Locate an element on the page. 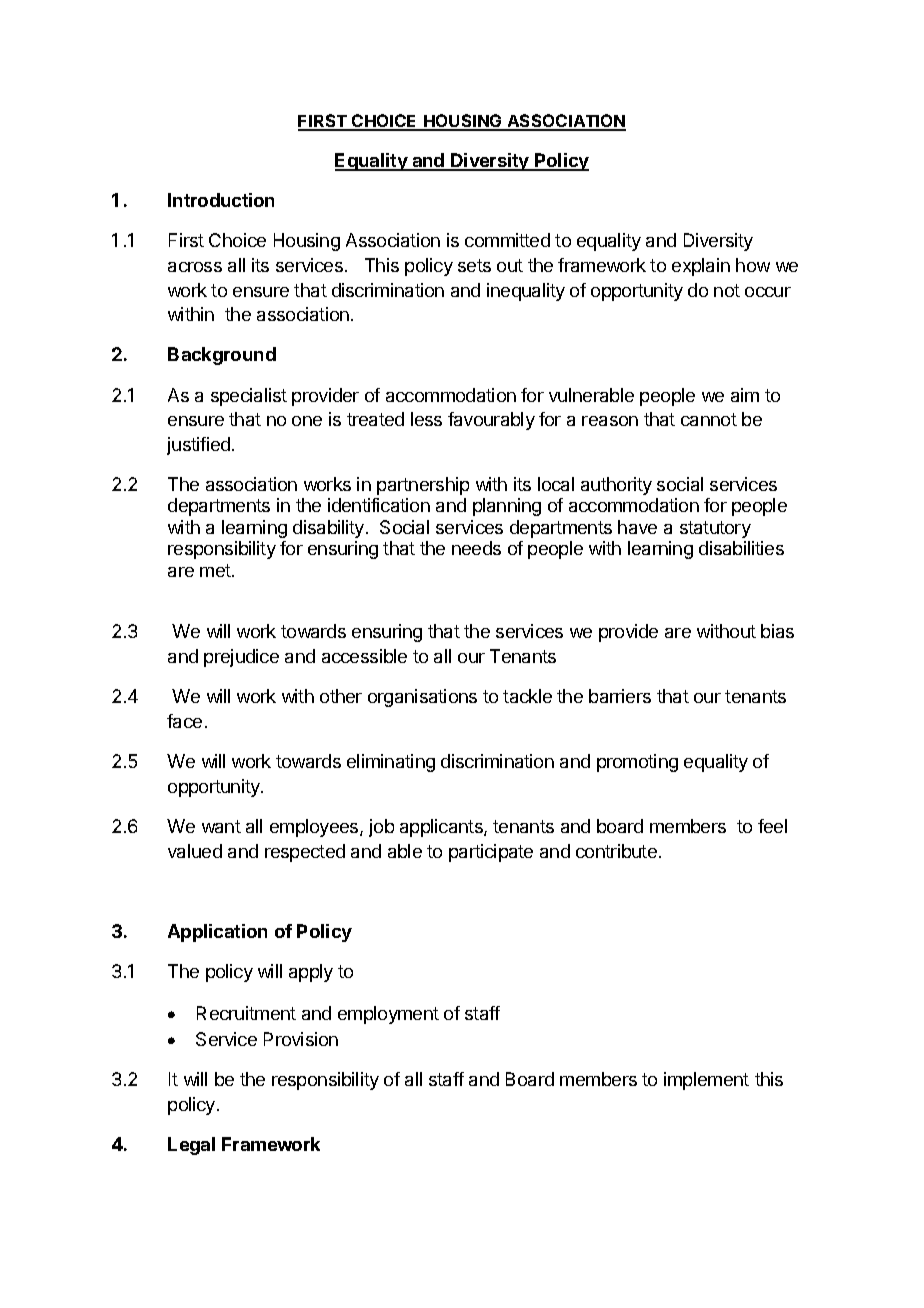 The height and width of the page is (1308, 924). statutory is located at coordinates (715, 529).
